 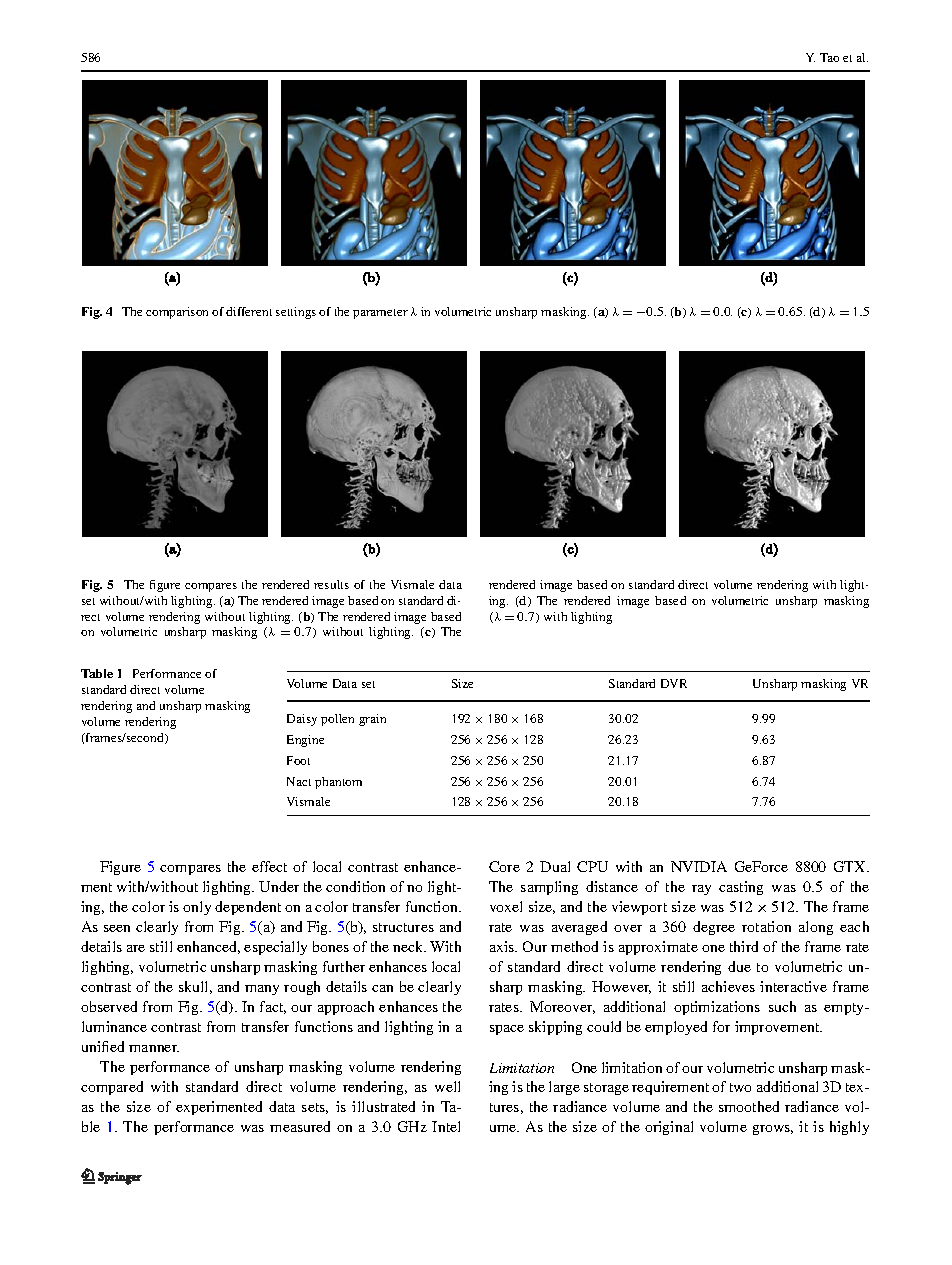 I want to click on NVIDIA, so click(x=699, y=866).
